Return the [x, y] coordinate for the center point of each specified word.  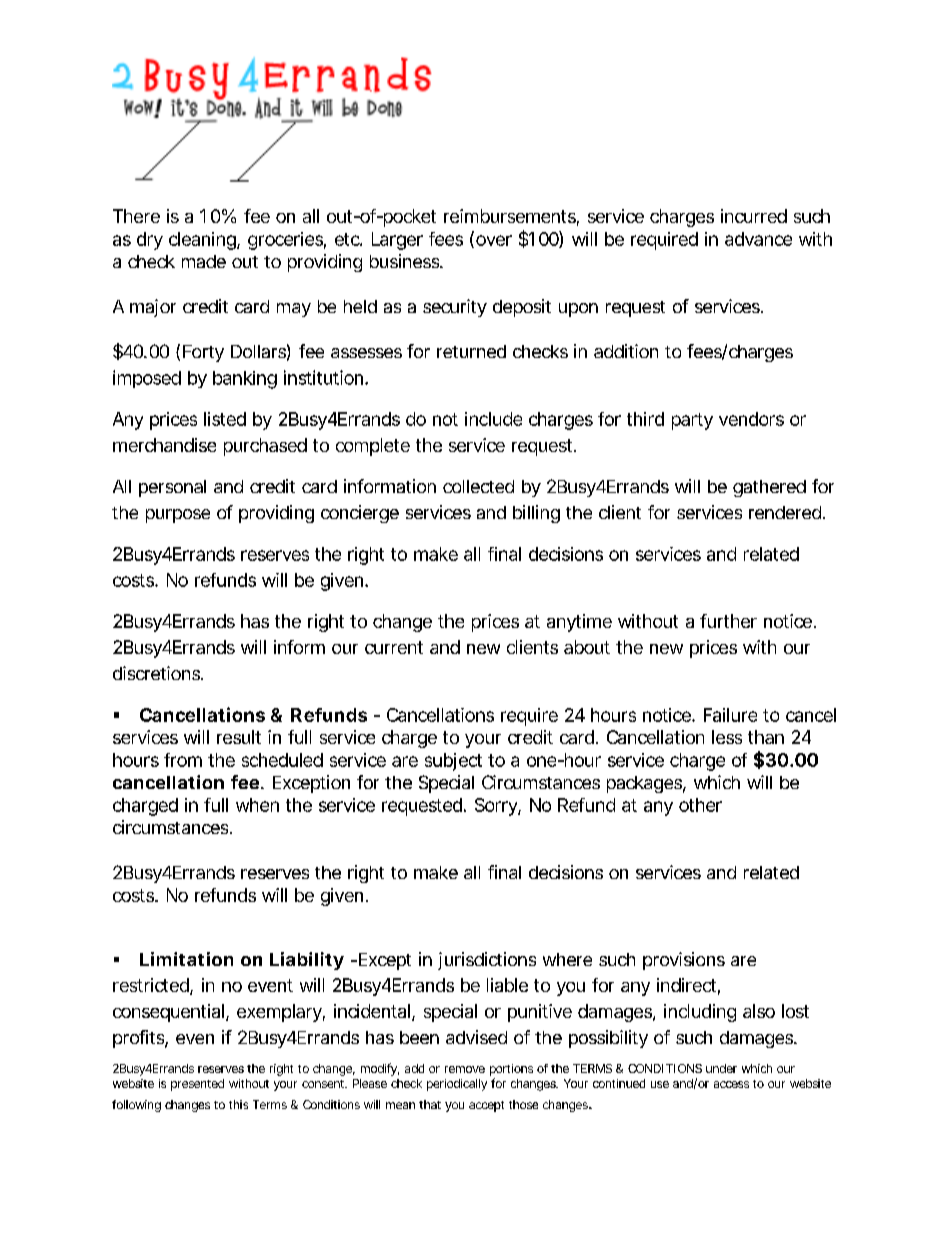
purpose [178, 516]
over [494, 240]
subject [453, 762]
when [257, 805]
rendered [785, 512]
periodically [457, 1085]
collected [478, 486]
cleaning [203, 241]
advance [758, 239]
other [700, 805]
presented [197, 1085]
